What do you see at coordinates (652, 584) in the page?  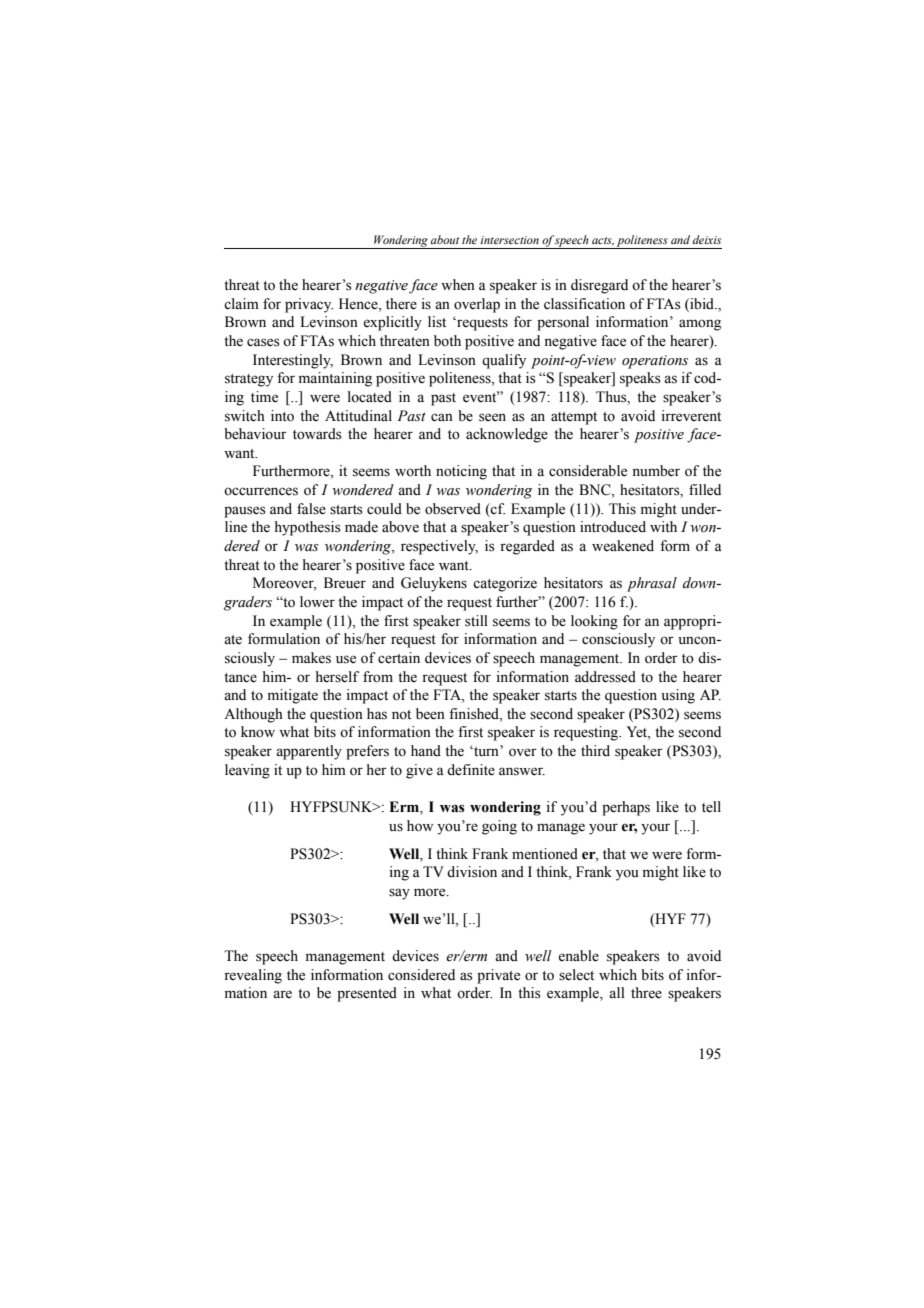 I see `phrasal` at bounding box center [652, 584].
